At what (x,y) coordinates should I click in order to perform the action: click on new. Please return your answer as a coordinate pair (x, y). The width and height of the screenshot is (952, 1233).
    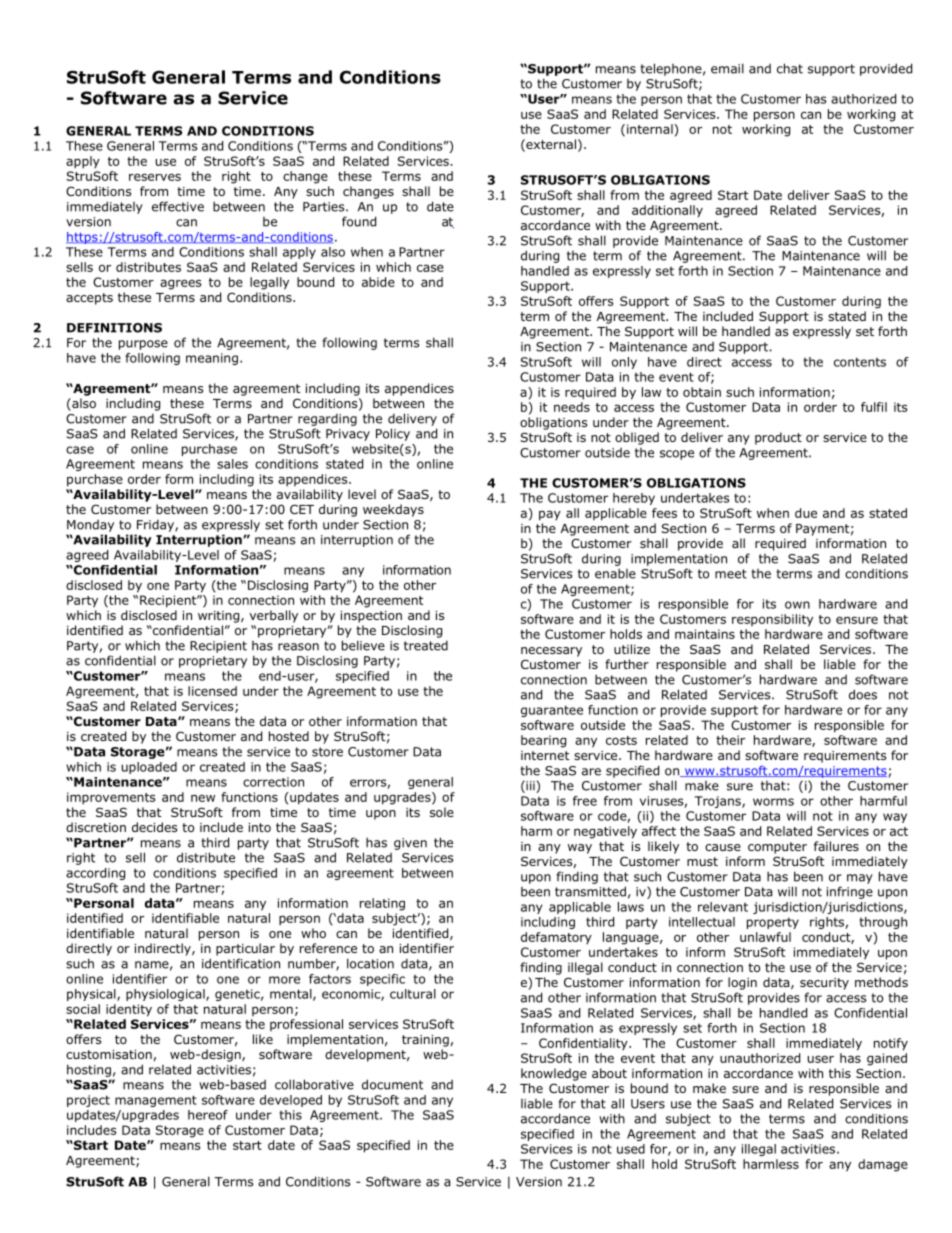
    Looking at the image, I should click on (203, 798).
